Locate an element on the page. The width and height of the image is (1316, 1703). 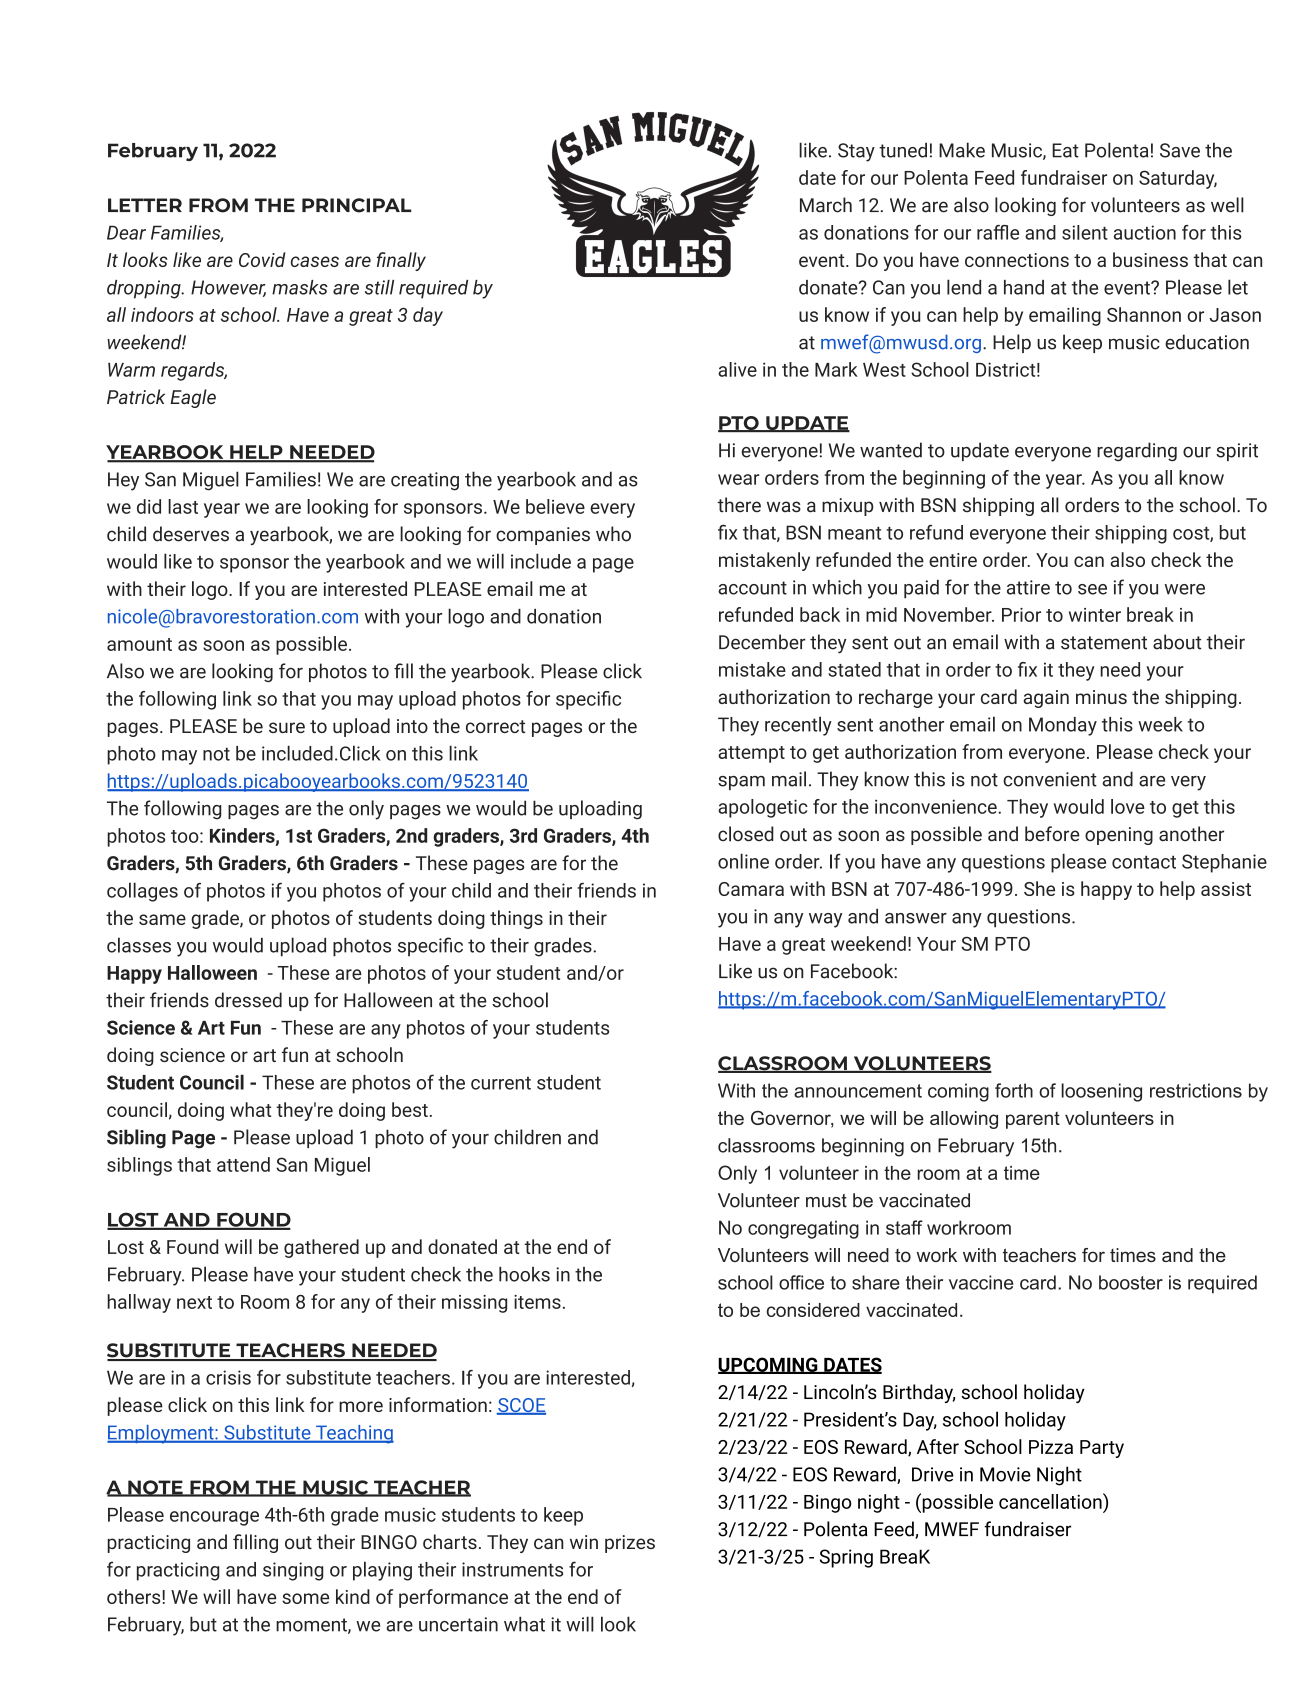
March is located at coordinates (826, 205).
